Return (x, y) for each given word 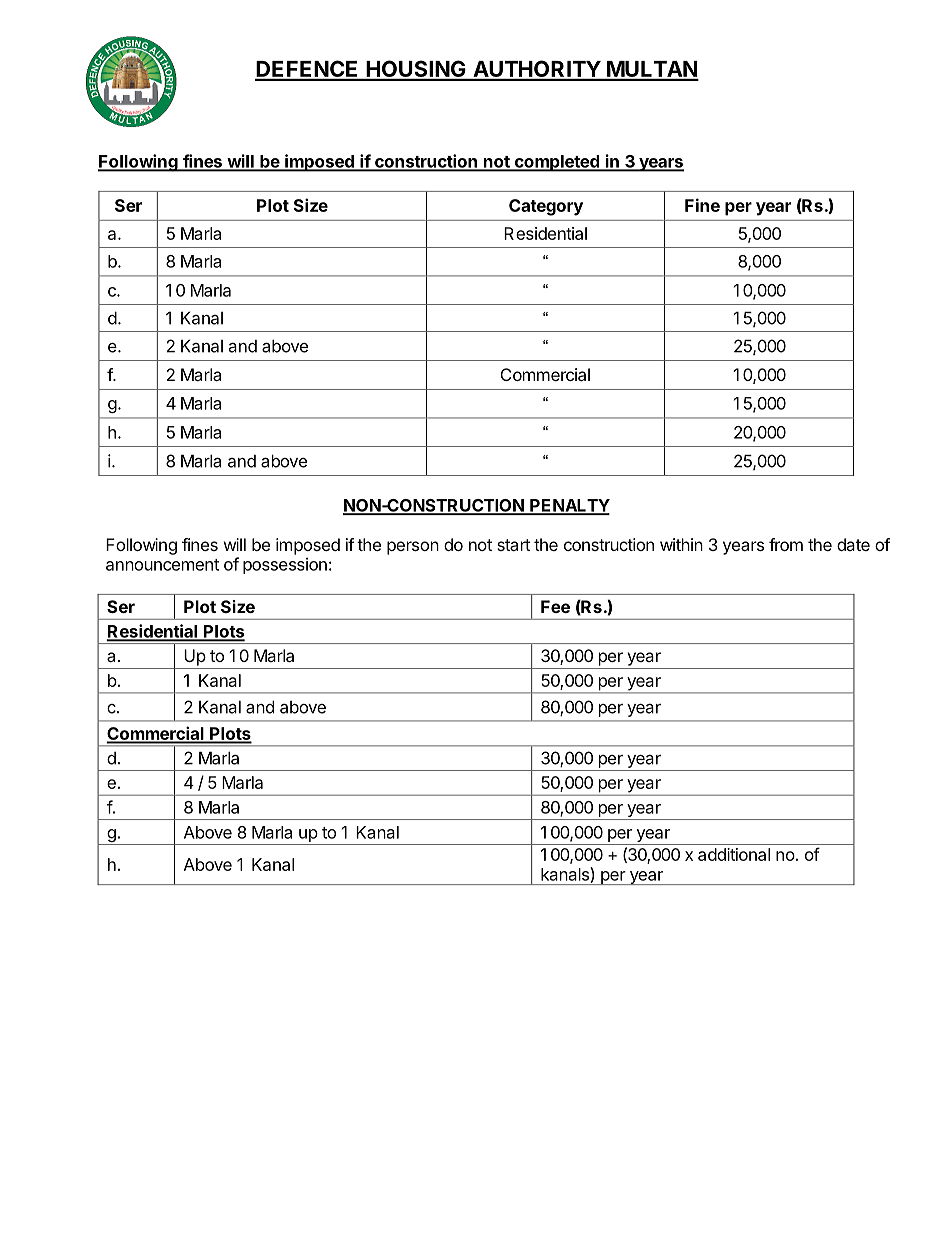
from (786, 544)
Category (546, 207)
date (853, 544)
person (413, 548)
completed (556, 163)
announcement (162, 565)
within (681, 544)
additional (734, 854)
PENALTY (569, 506)
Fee (555, 606)
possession (285, 565)
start (513, 545)
